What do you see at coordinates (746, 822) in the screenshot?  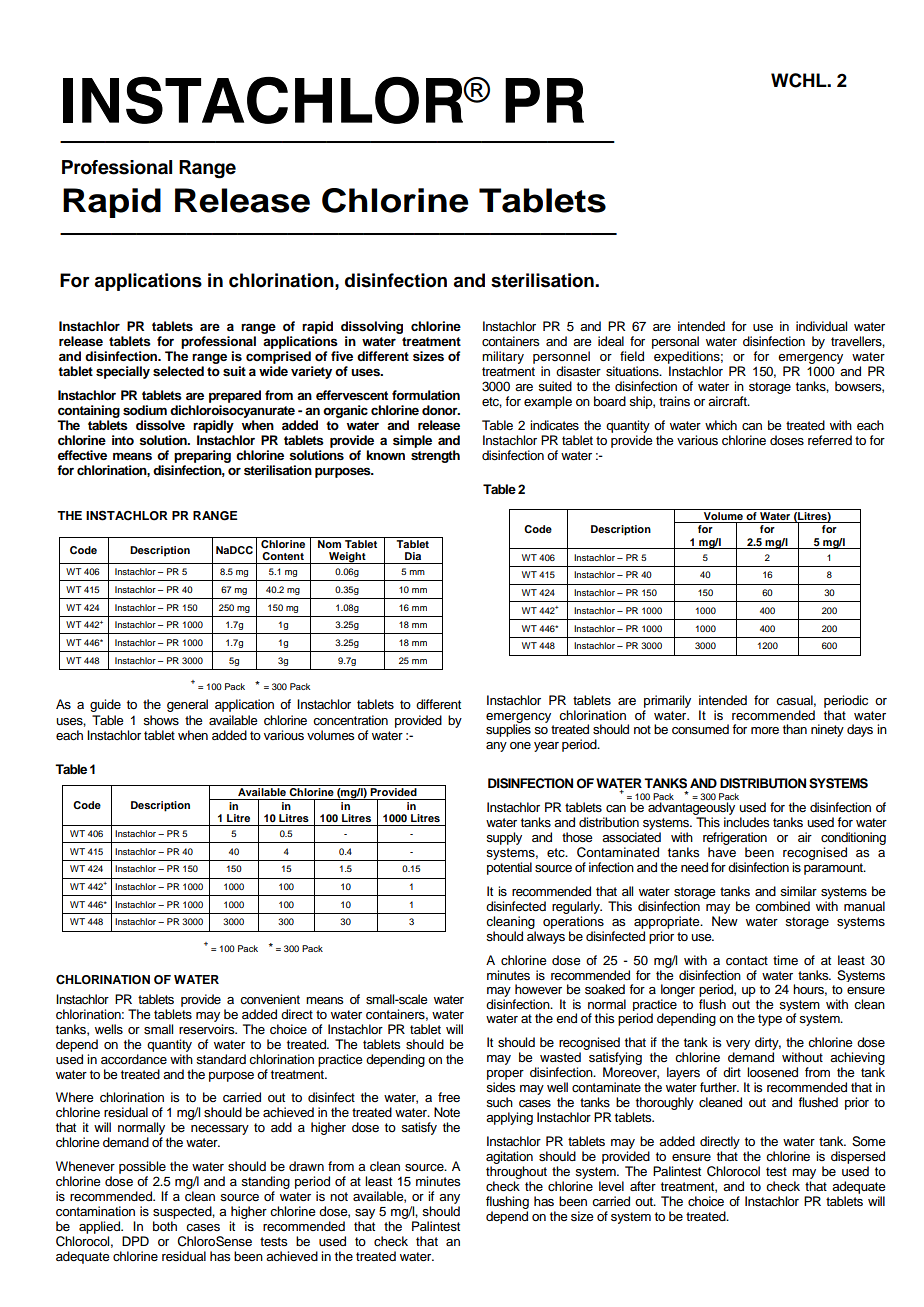 I see `includes` at bounding box center [746, 822].
